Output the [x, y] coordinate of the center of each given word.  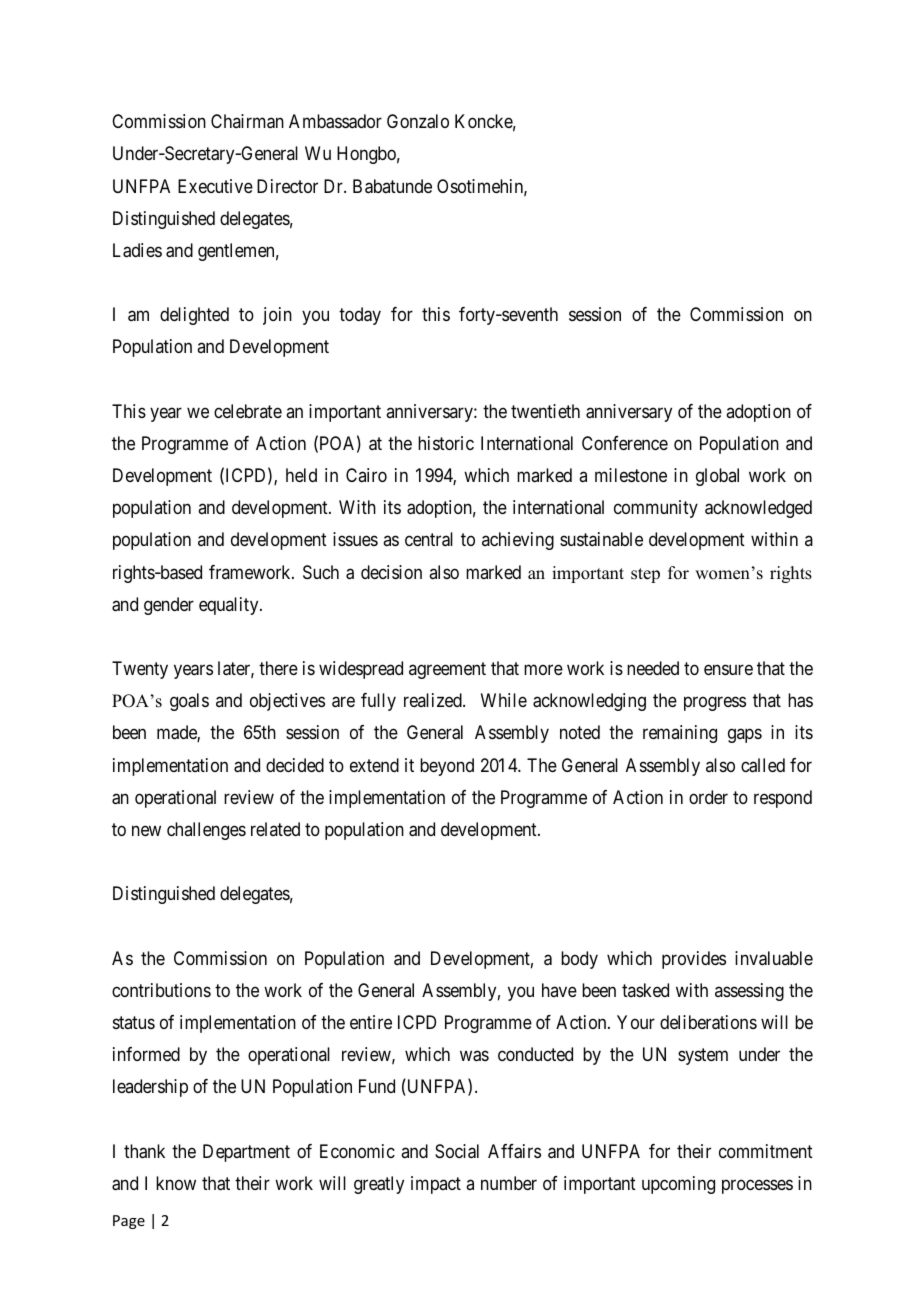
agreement [447, 670]
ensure [728, 670]
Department [246, 1153]
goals [189, 702]
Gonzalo [418, 121]
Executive [215, 186]
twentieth [545, 411]
